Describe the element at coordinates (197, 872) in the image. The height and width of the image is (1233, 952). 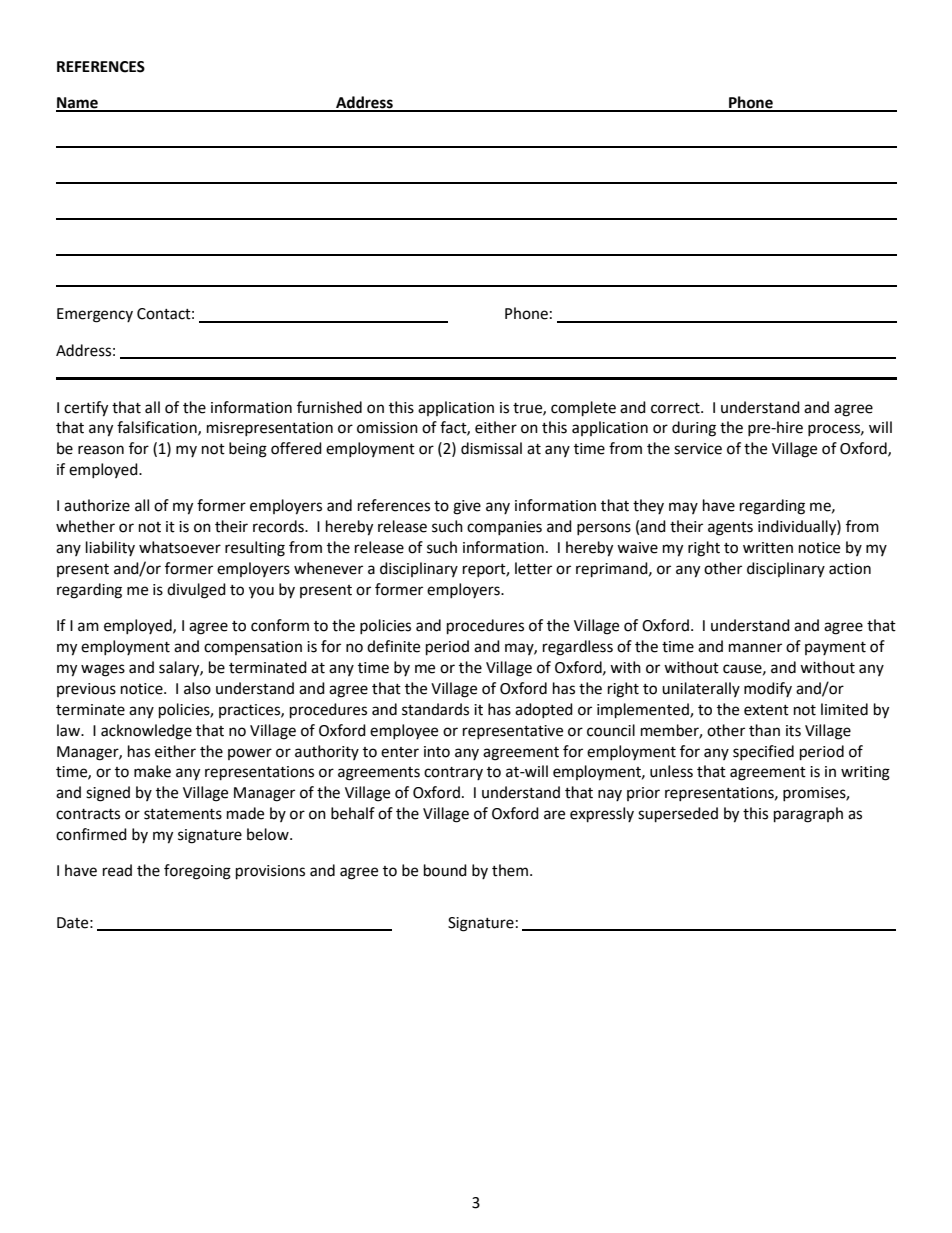
I see `foregoing` at that location.
